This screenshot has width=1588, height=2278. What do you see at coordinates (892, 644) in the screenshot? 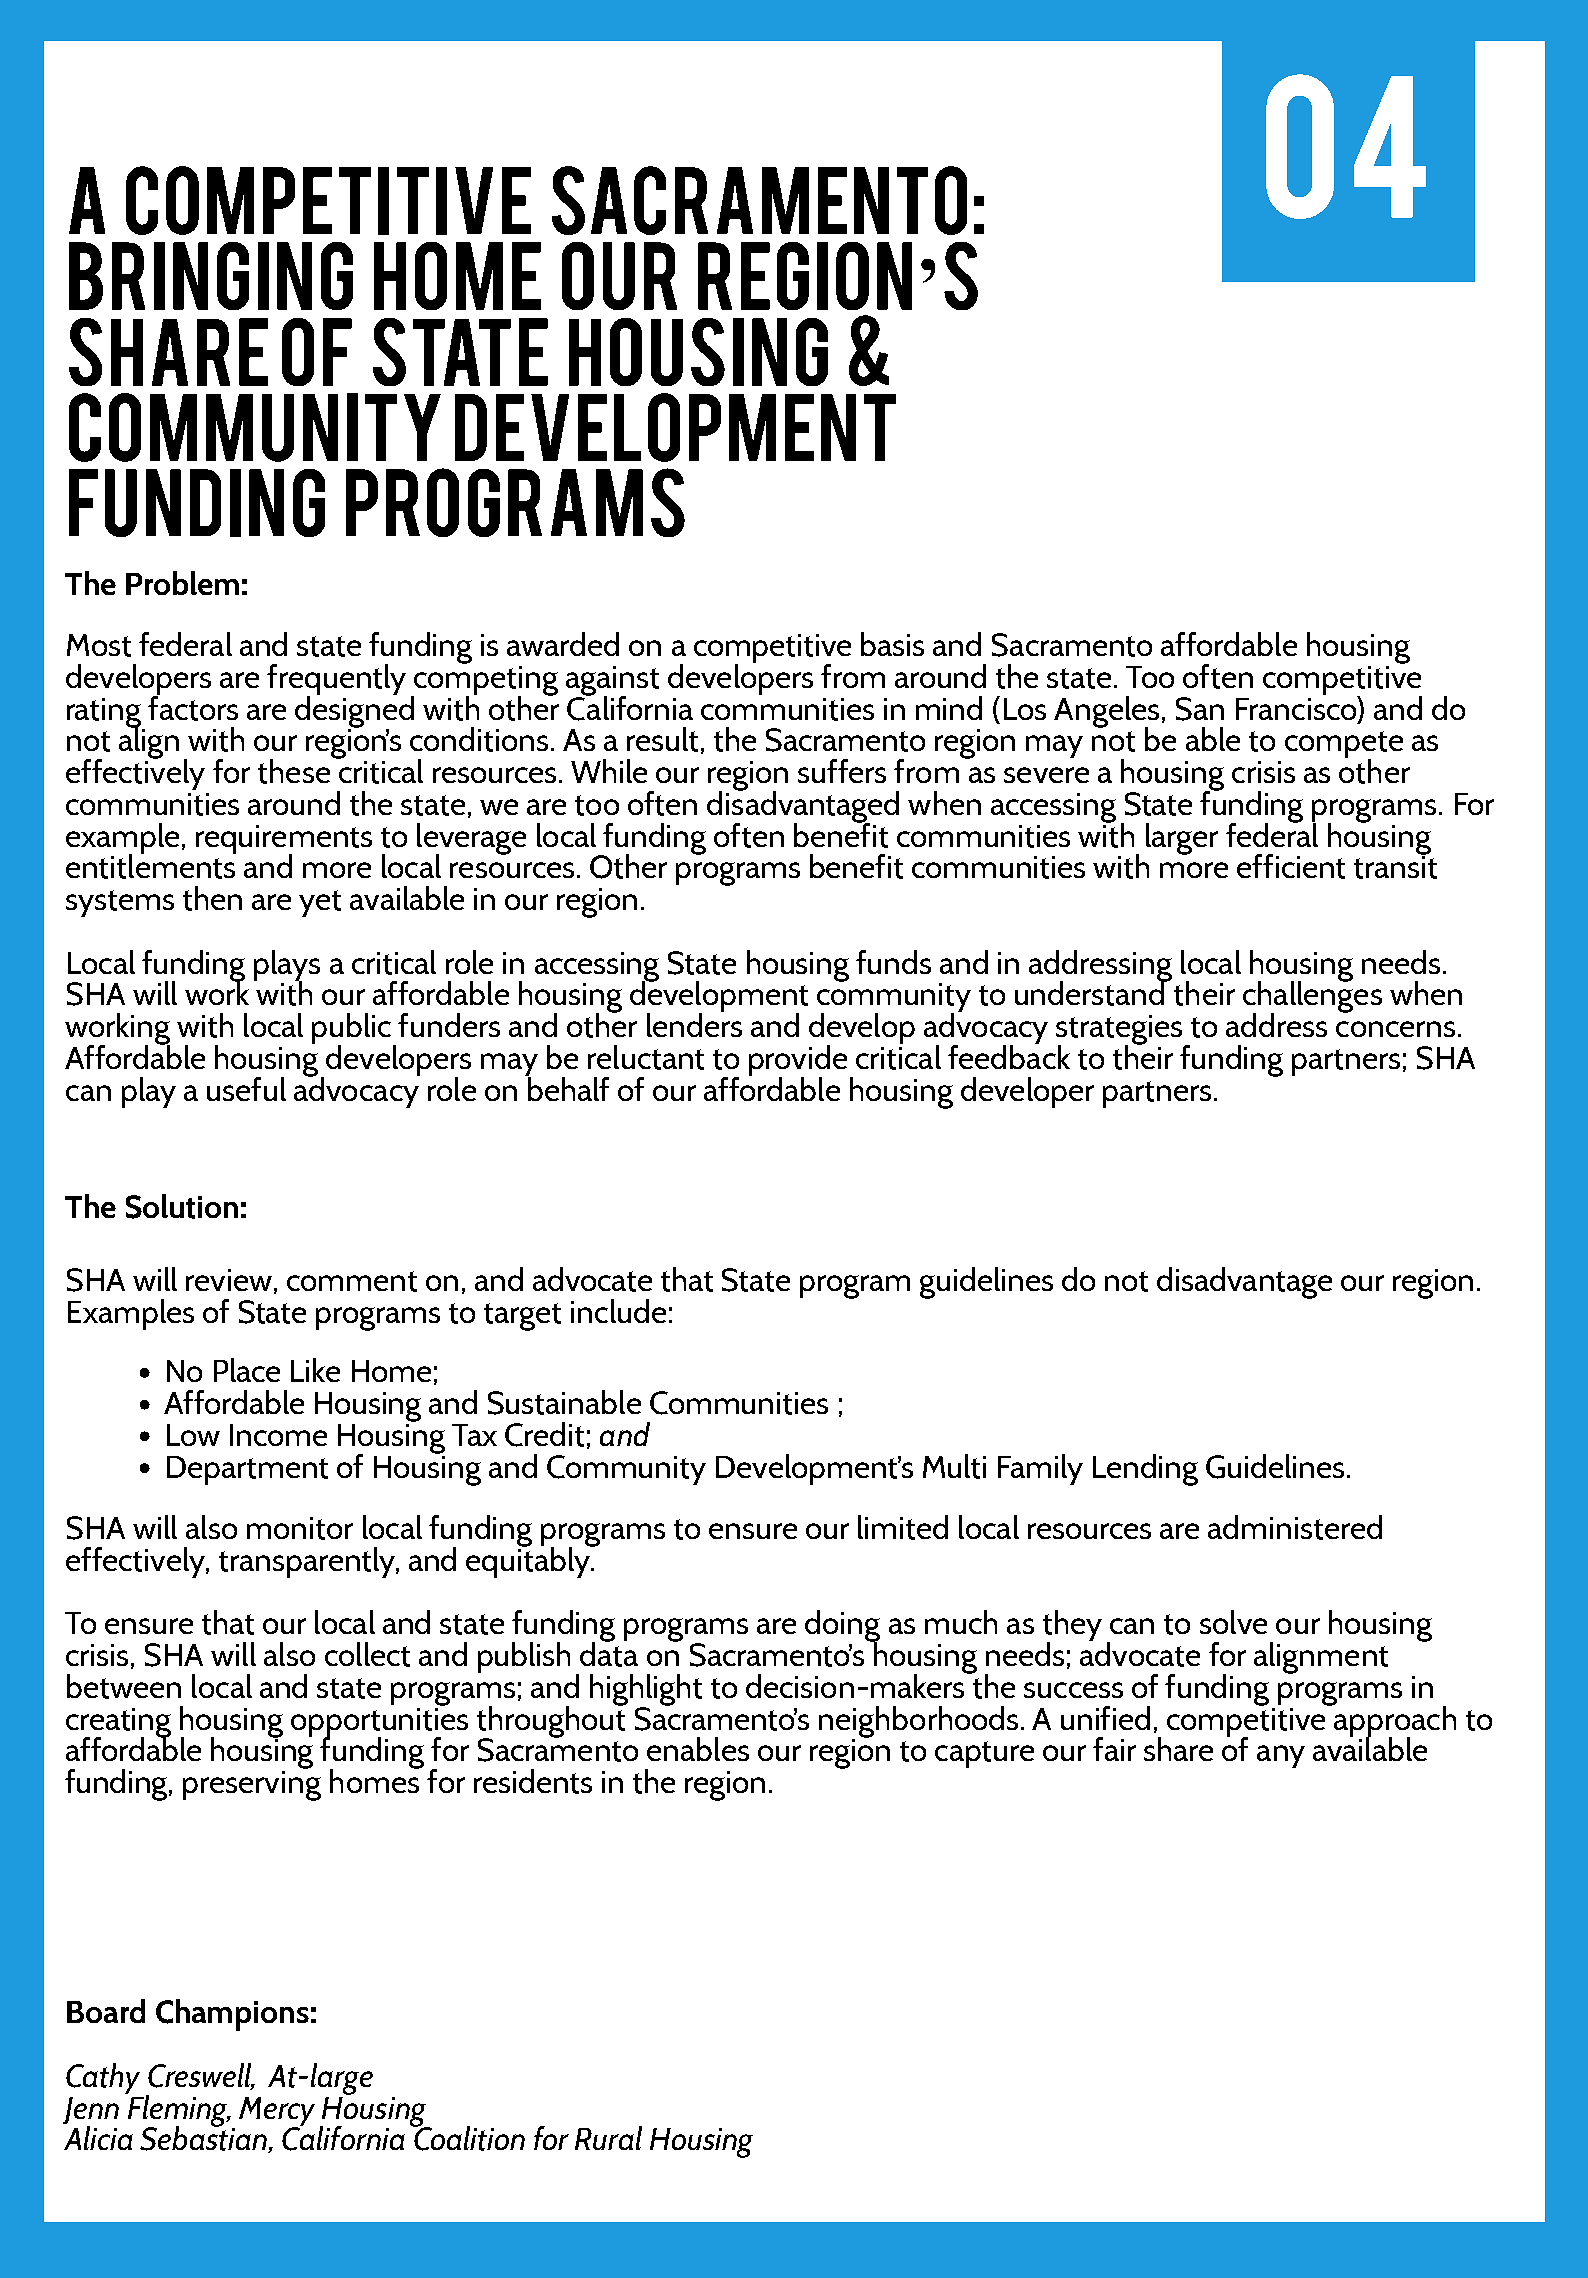
I see `basis` at bounding box center [892, 644].
